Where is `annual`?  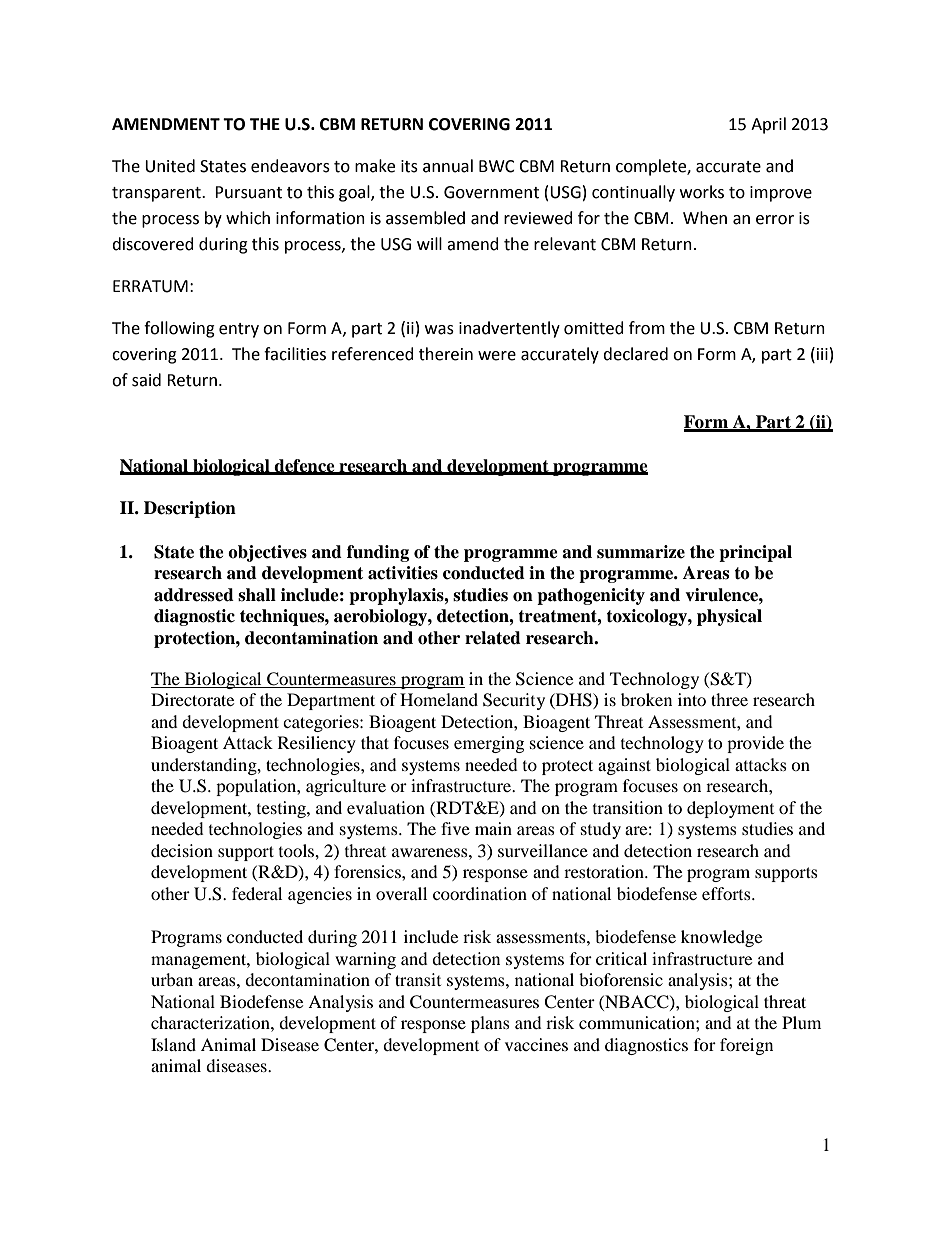 annual is located at coordinates (448, 166).
